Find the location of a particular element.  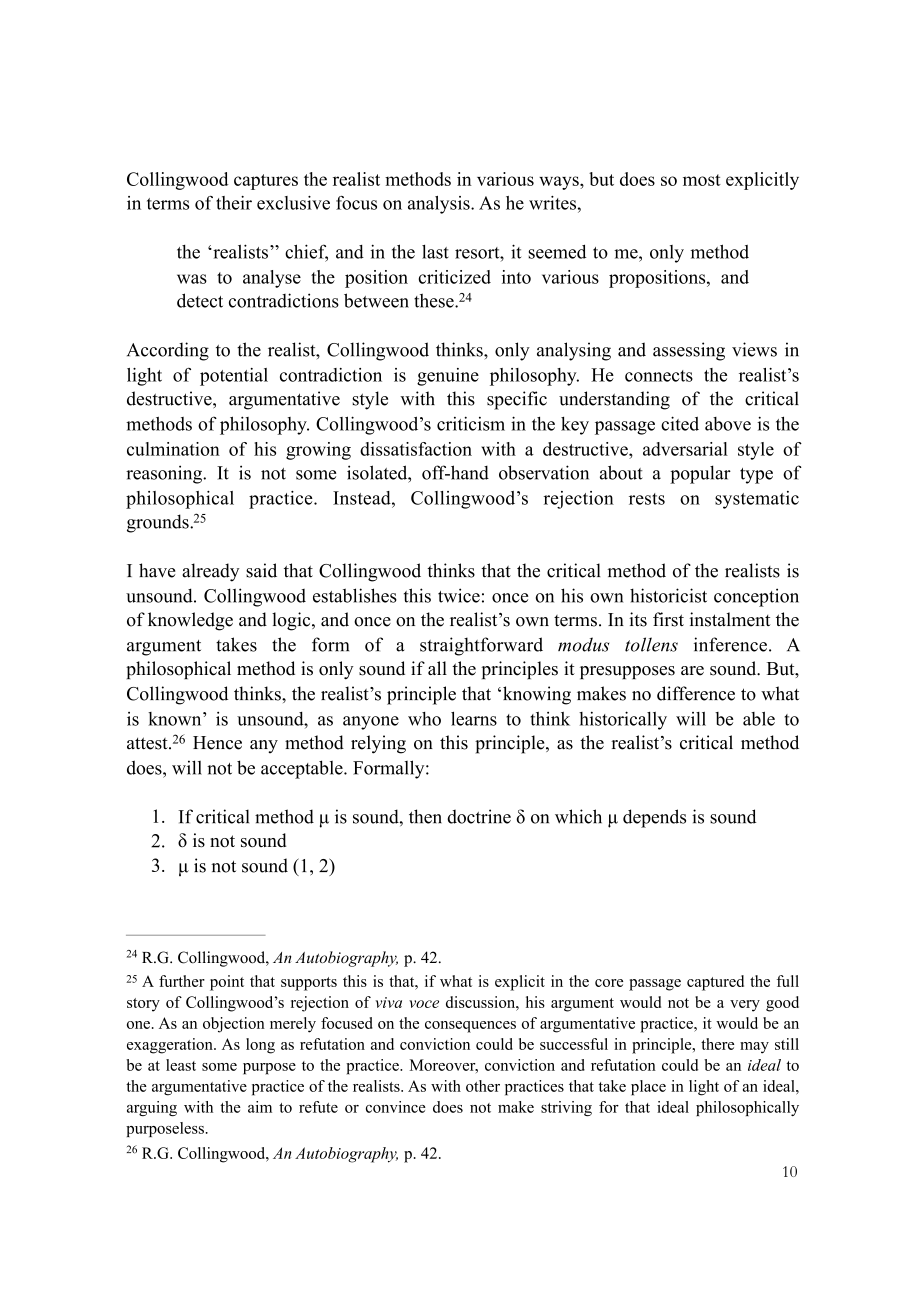

analysis is located at coordinates (440, 205).
